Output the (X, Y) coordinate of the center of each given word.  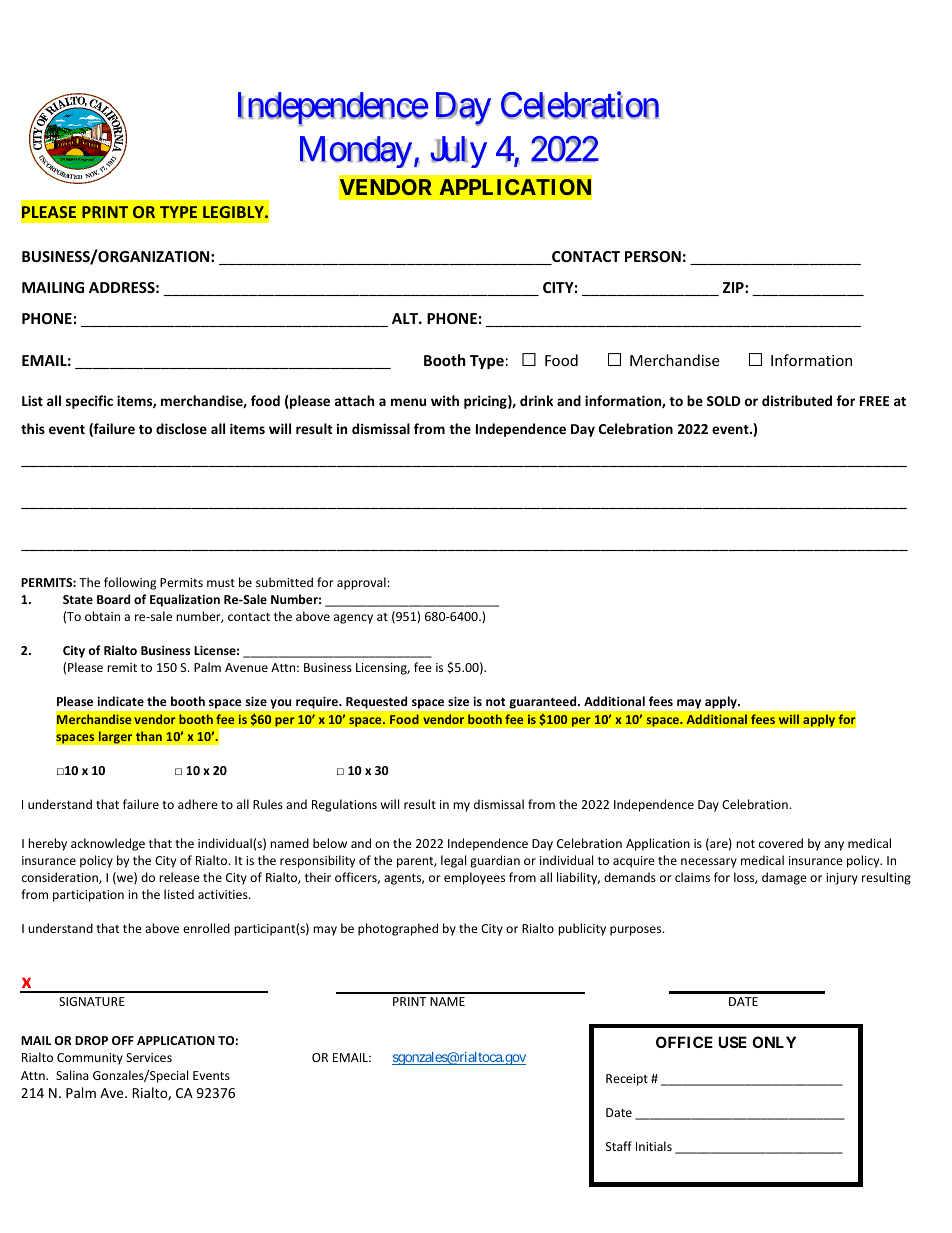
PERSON (653, 256)
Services (149, 1057)
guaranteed (544, 702)
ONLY (774, 1042)
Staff (619, 1146)
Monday (356, 152)
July (458, 152)
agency (353, 619)
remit (122, 667)
